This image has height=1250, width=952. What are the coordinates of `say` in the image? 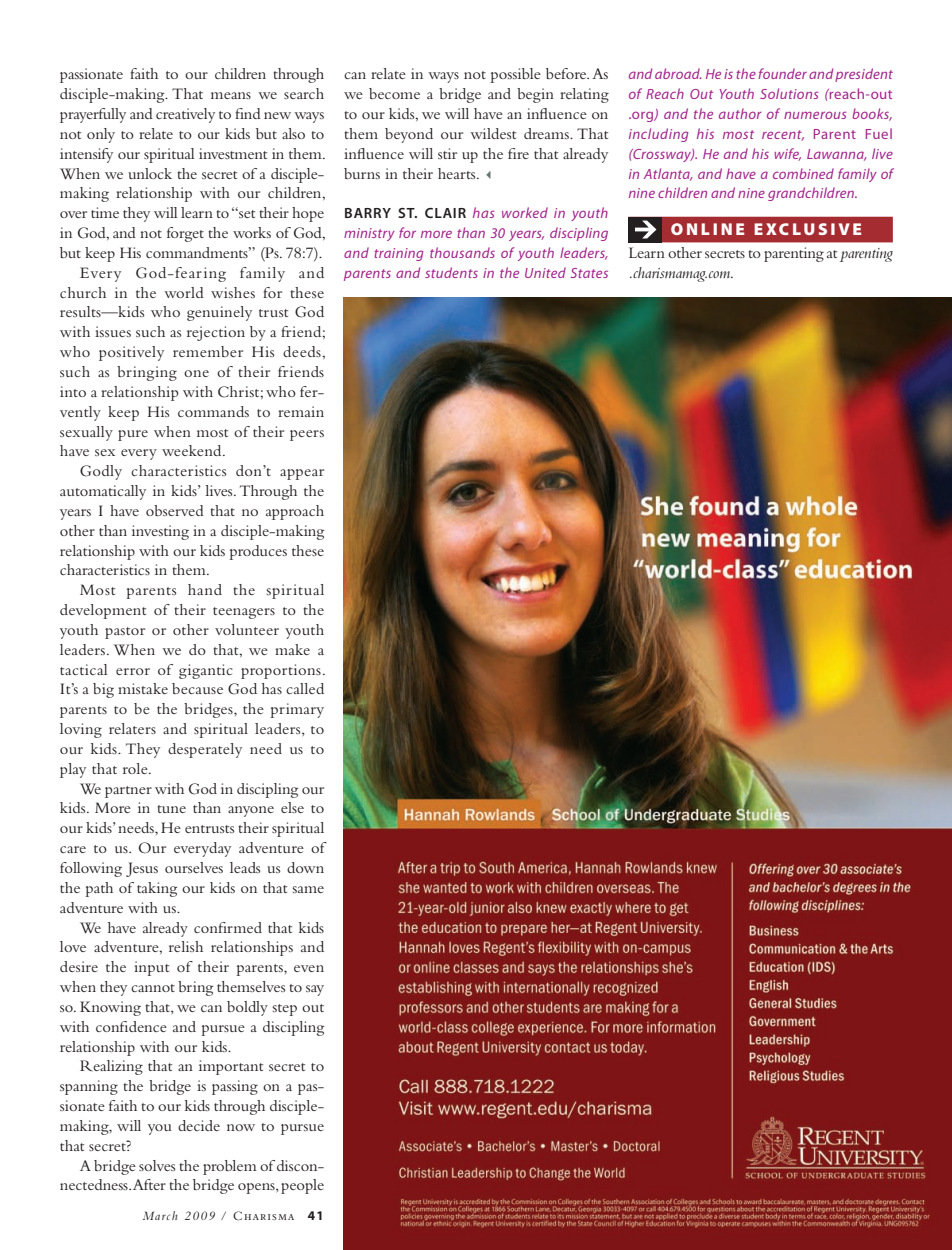 It's located at (315, 990).
